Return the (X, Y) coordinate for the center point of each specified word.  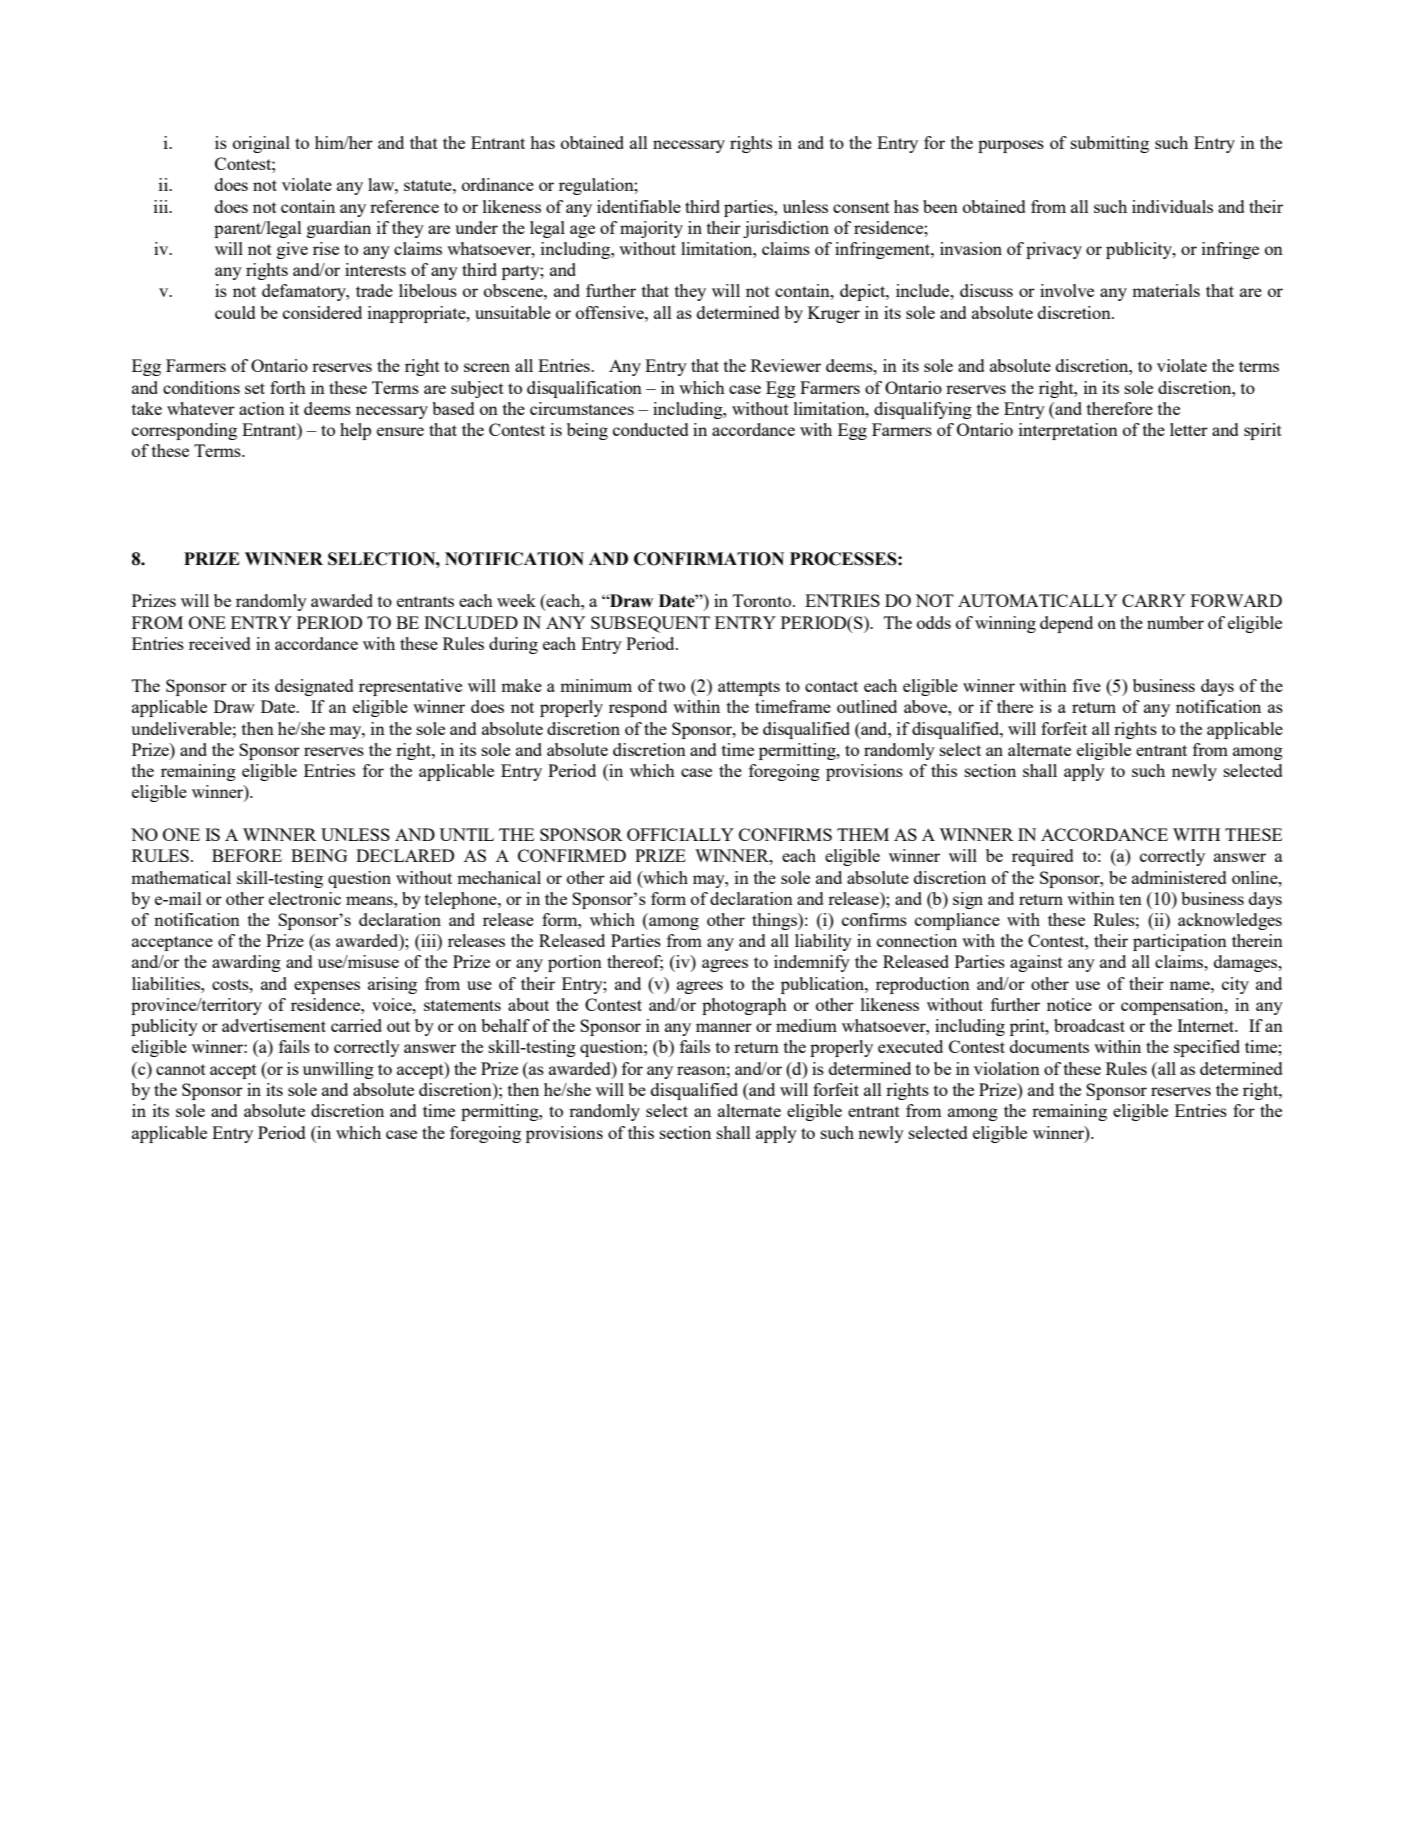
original (261, 144)
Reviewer (786, 365)
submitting (1110, 144)
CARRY (1154, 600)
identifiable (639, 206)
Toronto (763, 600)
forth (288, 387)
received (219, 643)
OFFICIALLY (680, 834)
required (1042, 857)
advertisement (274, 1025)
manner (724, 1027)
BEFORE (247, 855)
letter (1189, 429)
